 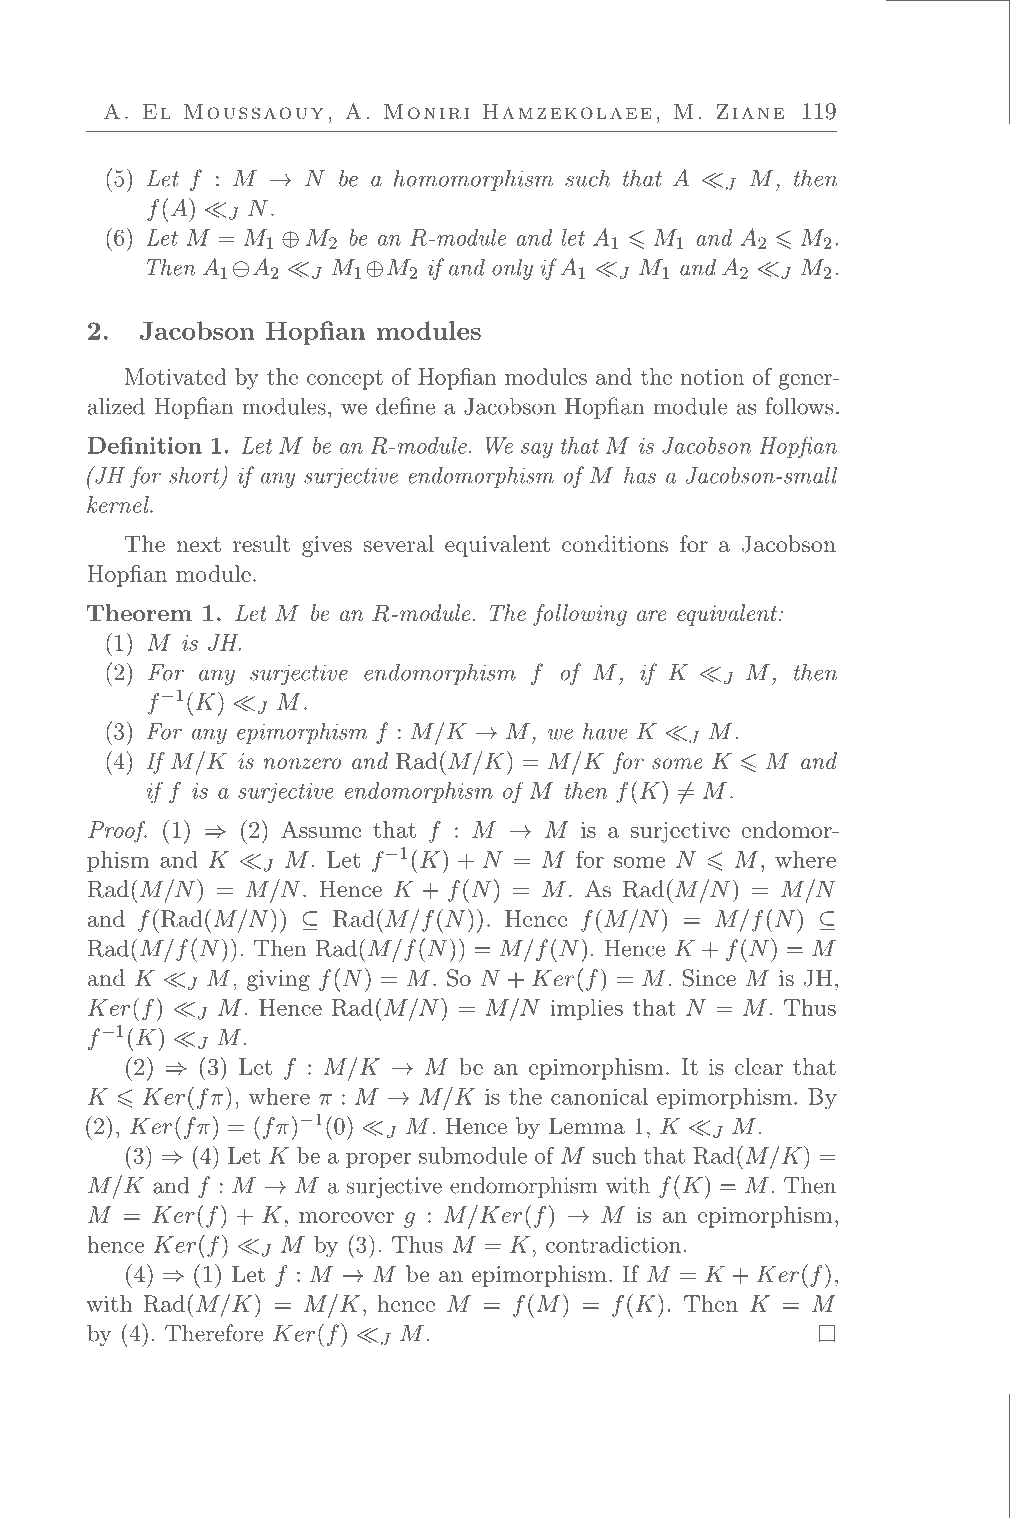 What do you see at coordinates (214, 1333) in the page?
I see `Therefore` at bounding box center [214, 1333].
